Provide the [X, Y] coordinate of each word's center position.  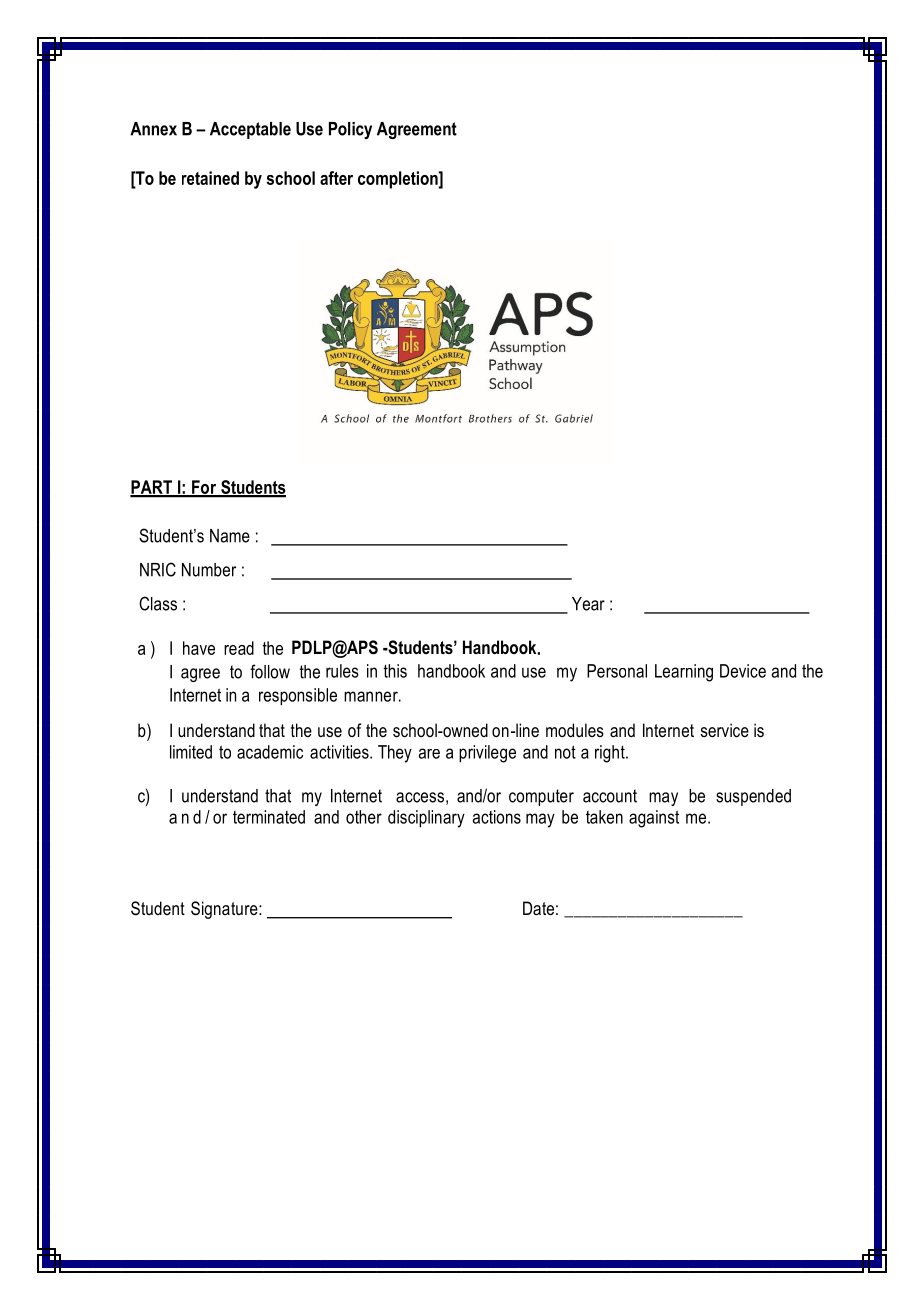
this [395, 671]
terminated [269, 817]
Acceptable [250, 130]
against [654, 819]
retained [210, 178]
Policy [350, 130]
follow [270, 671]
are [429, 753]
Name [230, 536]
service [725, 730]
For [204, 488]
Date [538, 908]
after [336, 178]
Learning [684, 673]
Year [588, 604]
